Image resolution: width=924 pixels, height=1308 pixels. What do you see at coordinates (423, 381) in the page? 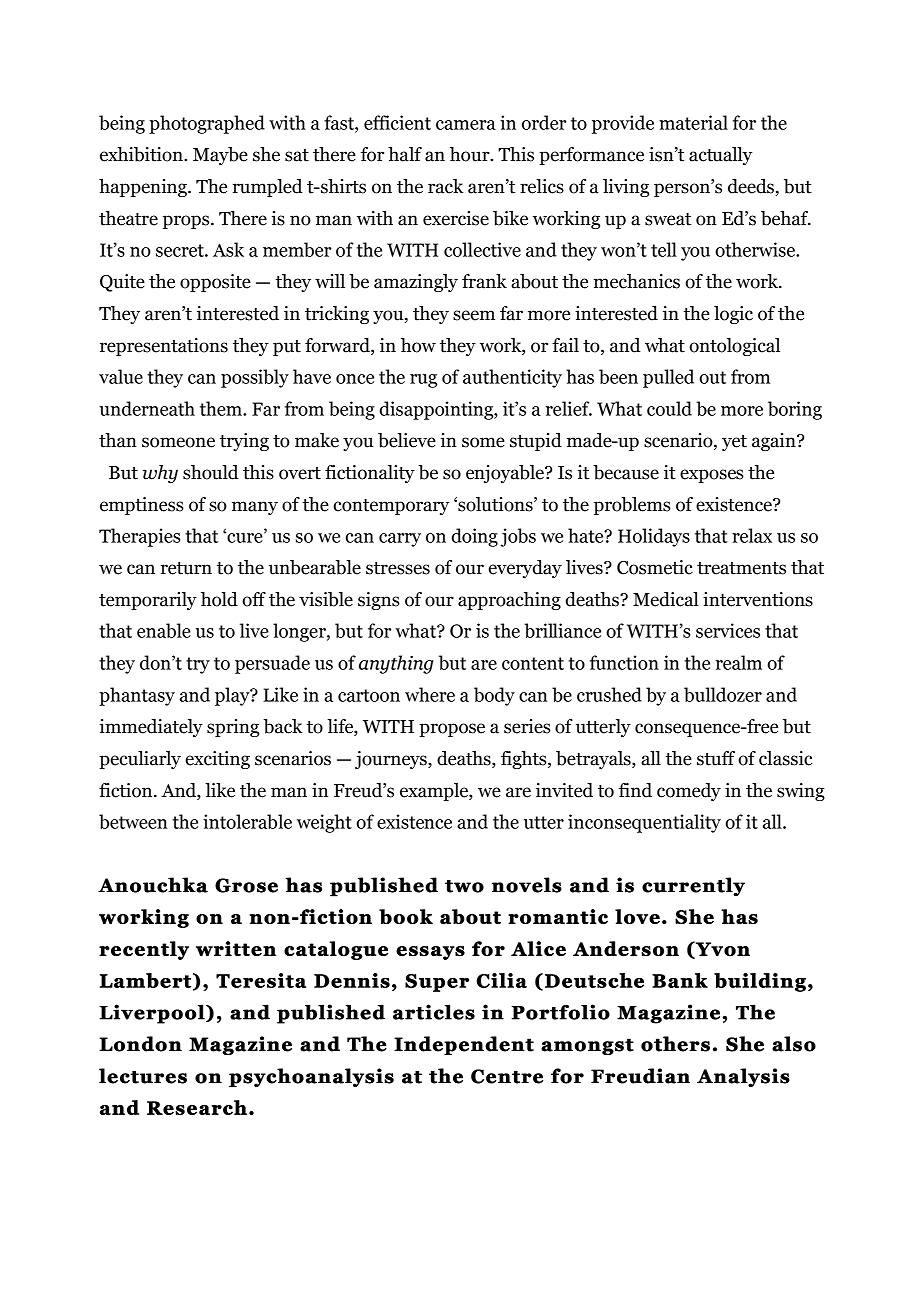
I see `rug` at bounding box center [423, 381].
